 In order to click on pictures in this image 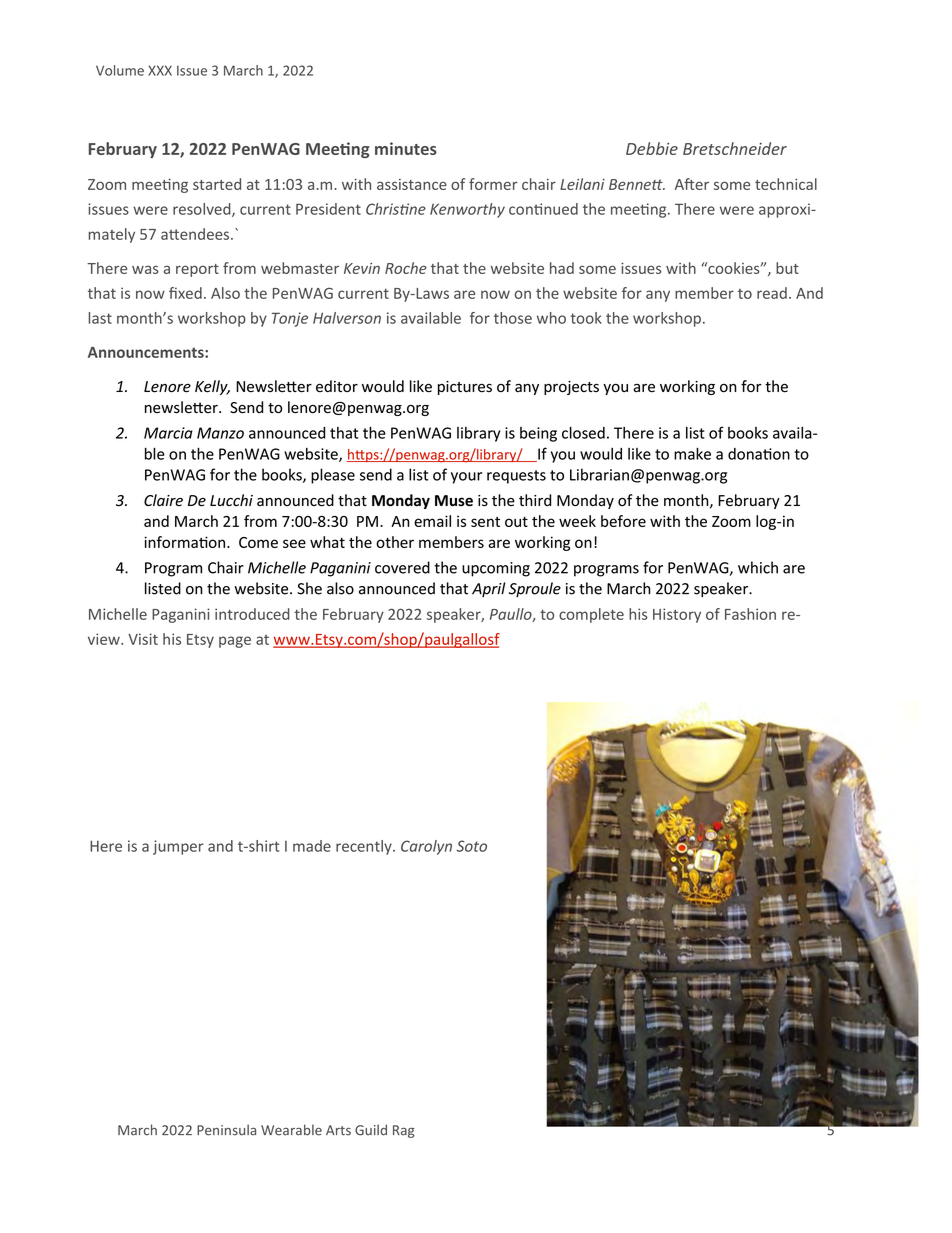, I will do `click(465, 388)`.
